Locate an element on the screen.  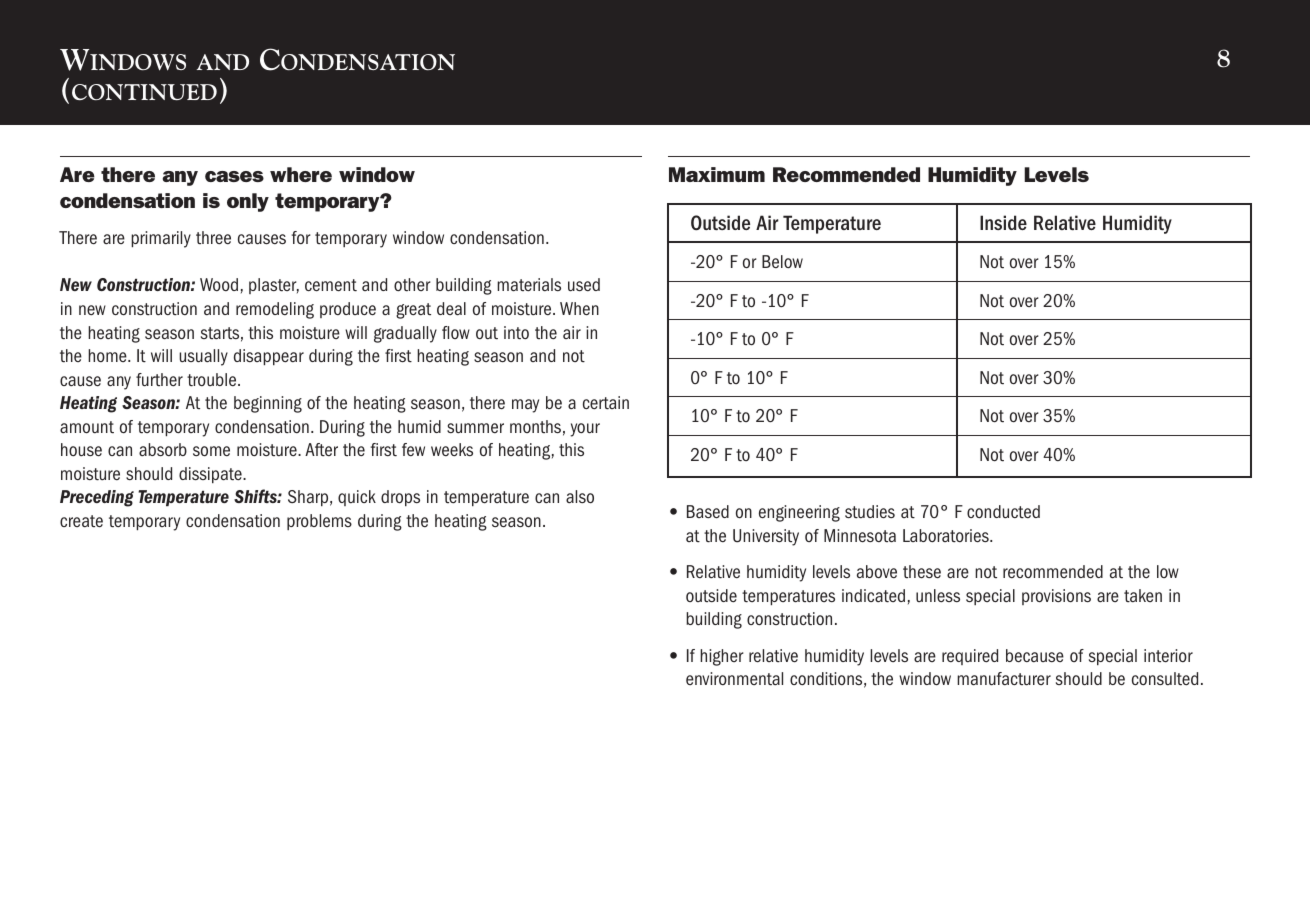
Inside is located at coordinates (1003, 222).
